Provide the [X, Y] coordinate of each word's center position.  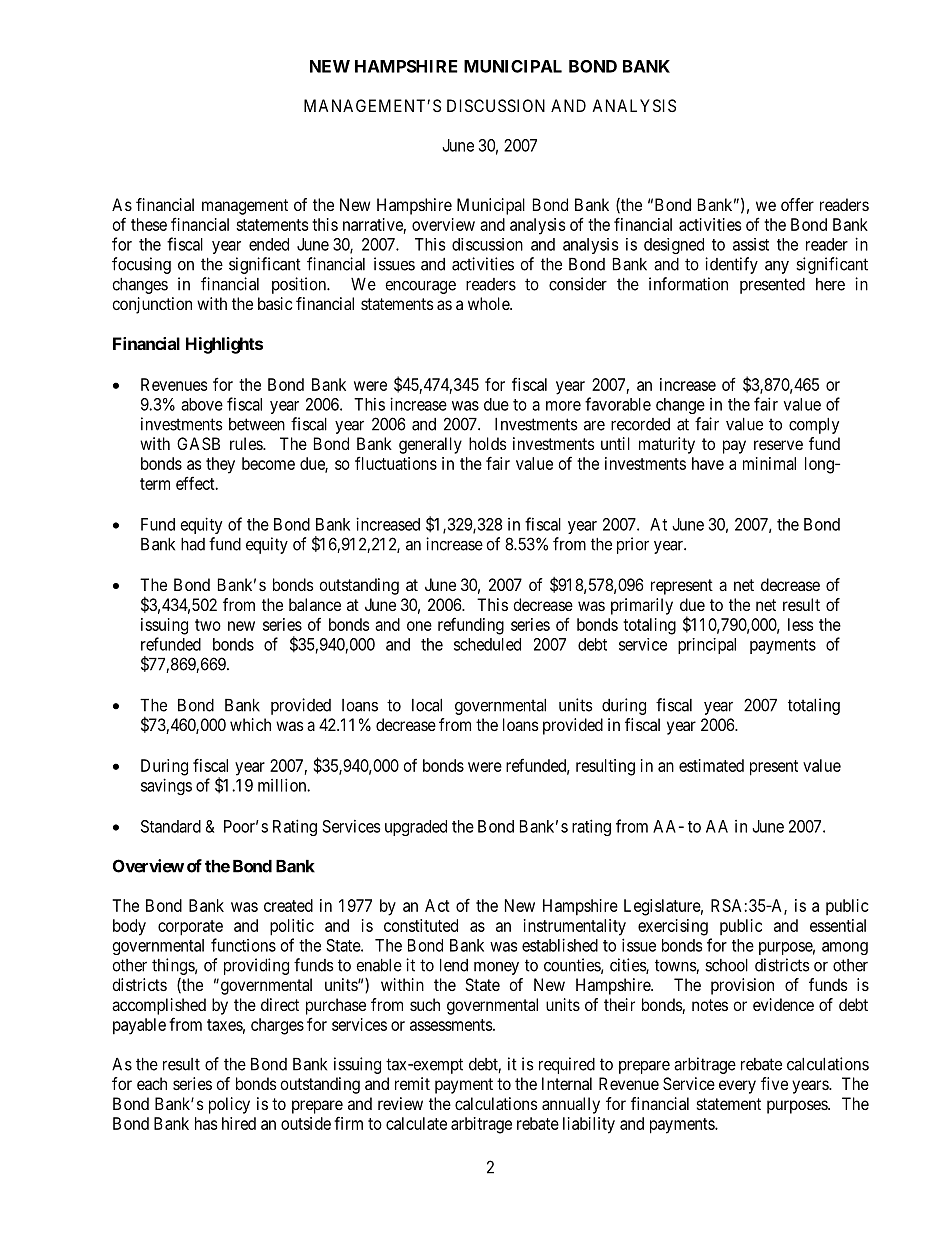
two [208, 625]
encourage [420, 287]
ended [269, 244]
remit [412, 1083]
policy [229, 1105]
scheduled [487, 644]
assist [751, 244]
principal [707, 646]
